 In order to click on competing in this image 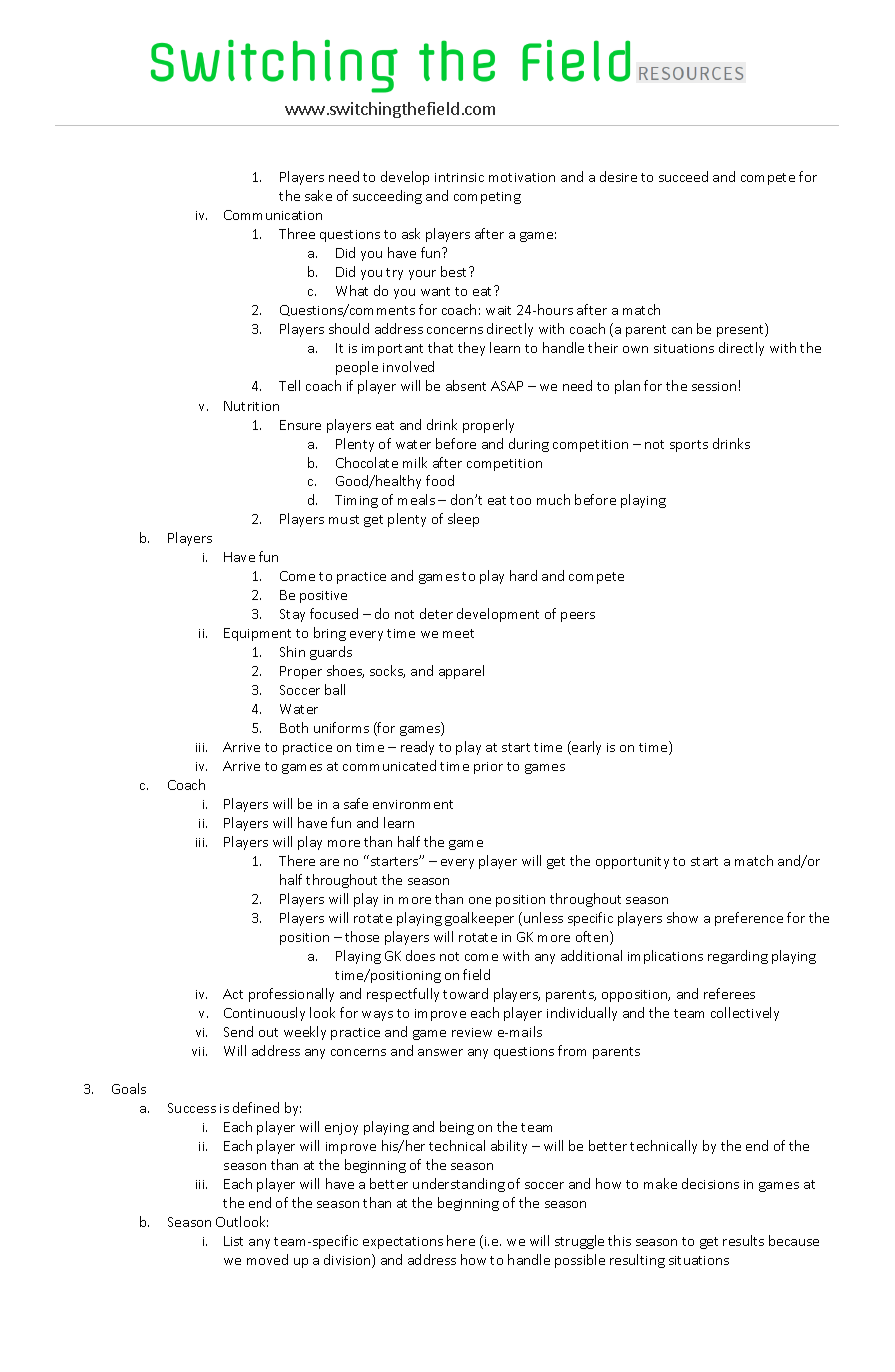, I will do `click(487, 198)`.
